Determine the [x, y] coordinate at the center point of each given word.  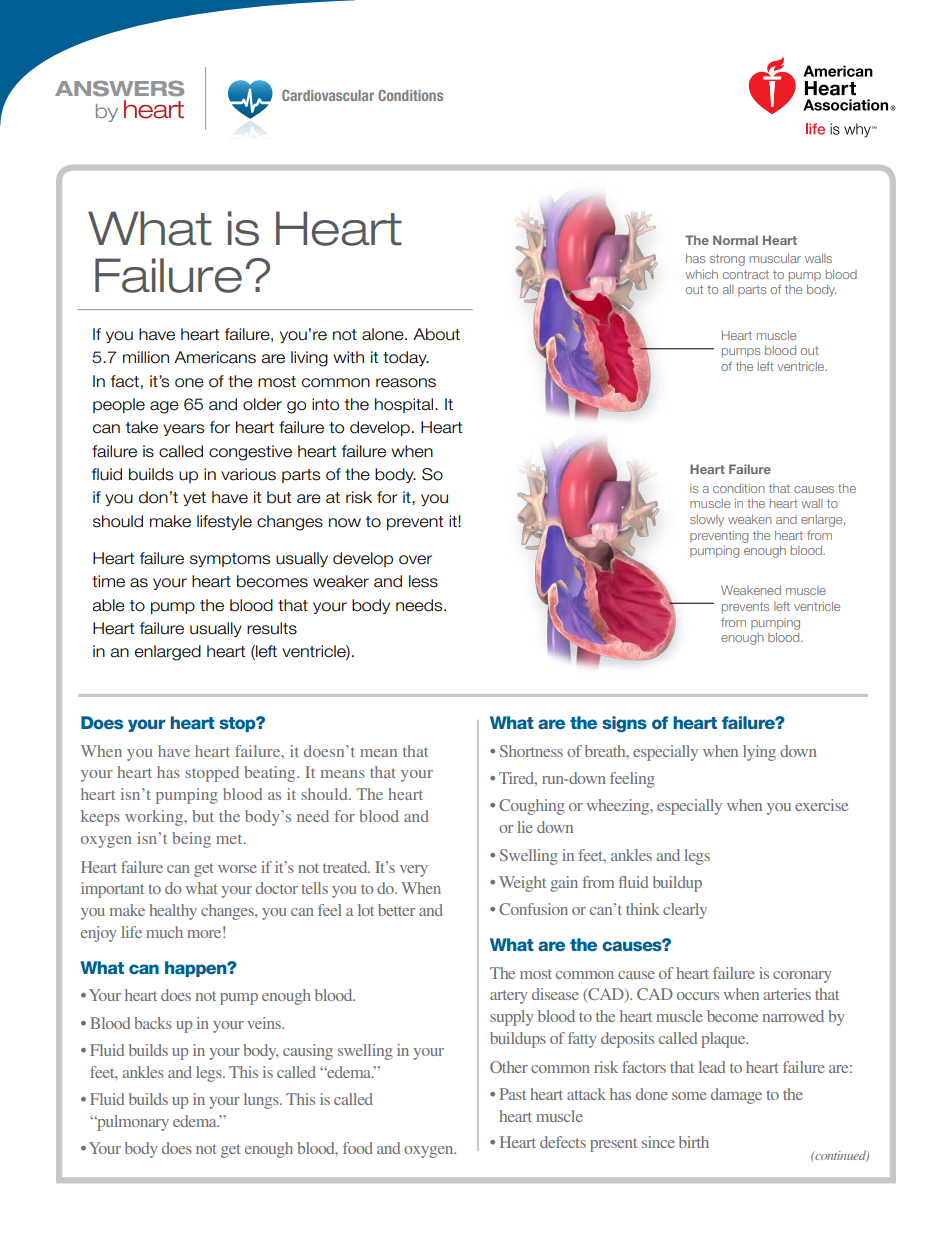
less [423, 581]
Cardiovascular [328, 95]
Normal [735, 240]
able [109, 605]
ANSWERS [119, 88]
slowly [707, 521]
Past [513, 1094]
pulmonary [132, 1123]
